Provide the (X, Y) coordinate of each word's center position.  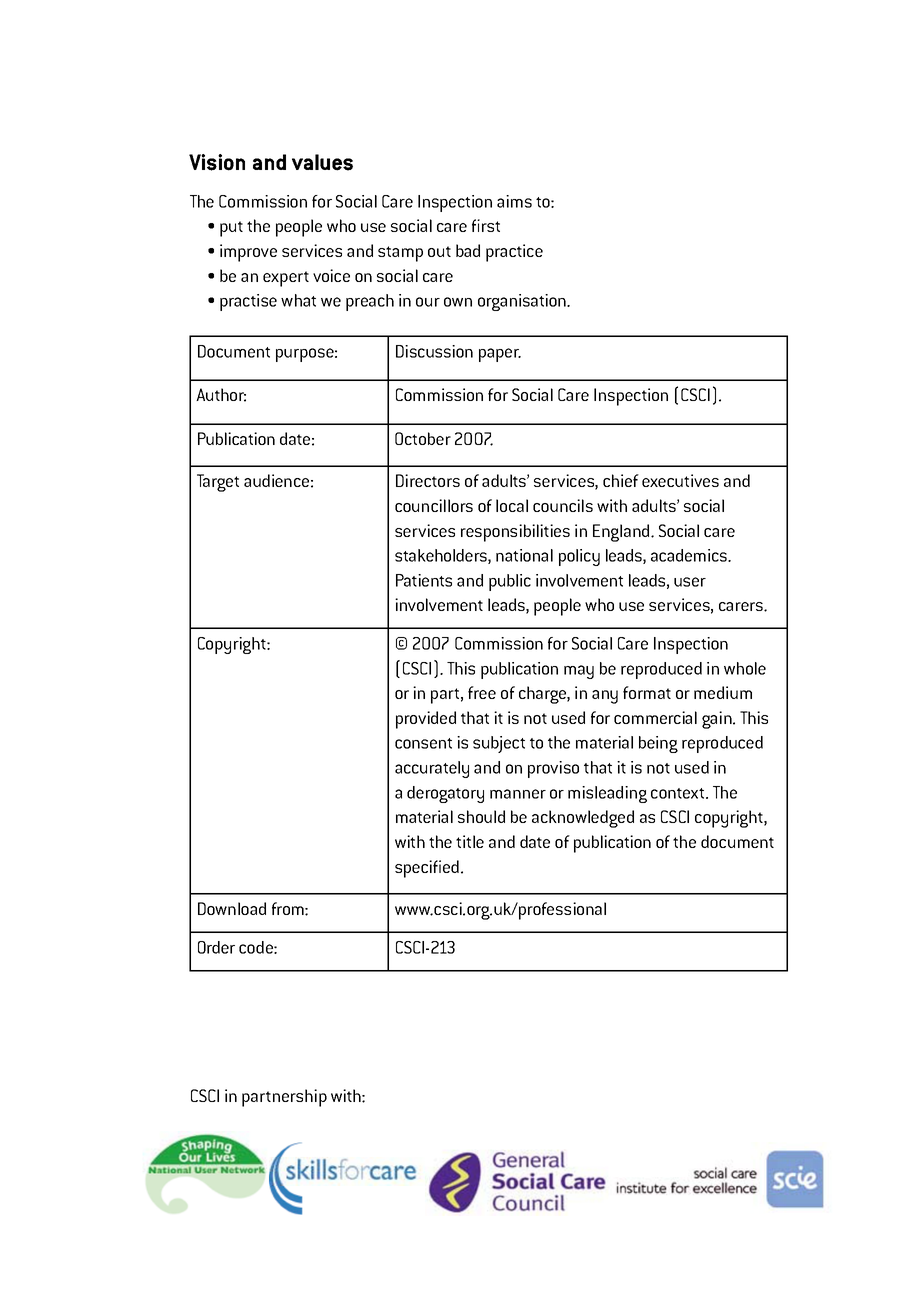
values (322, 162)
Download (232, 908)
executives (680, 480)
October (423, 438)
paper (500, 355)
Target (218, 483)
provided (426, 720)
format (647, 692)
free (482, 692)
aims (514, 201)
